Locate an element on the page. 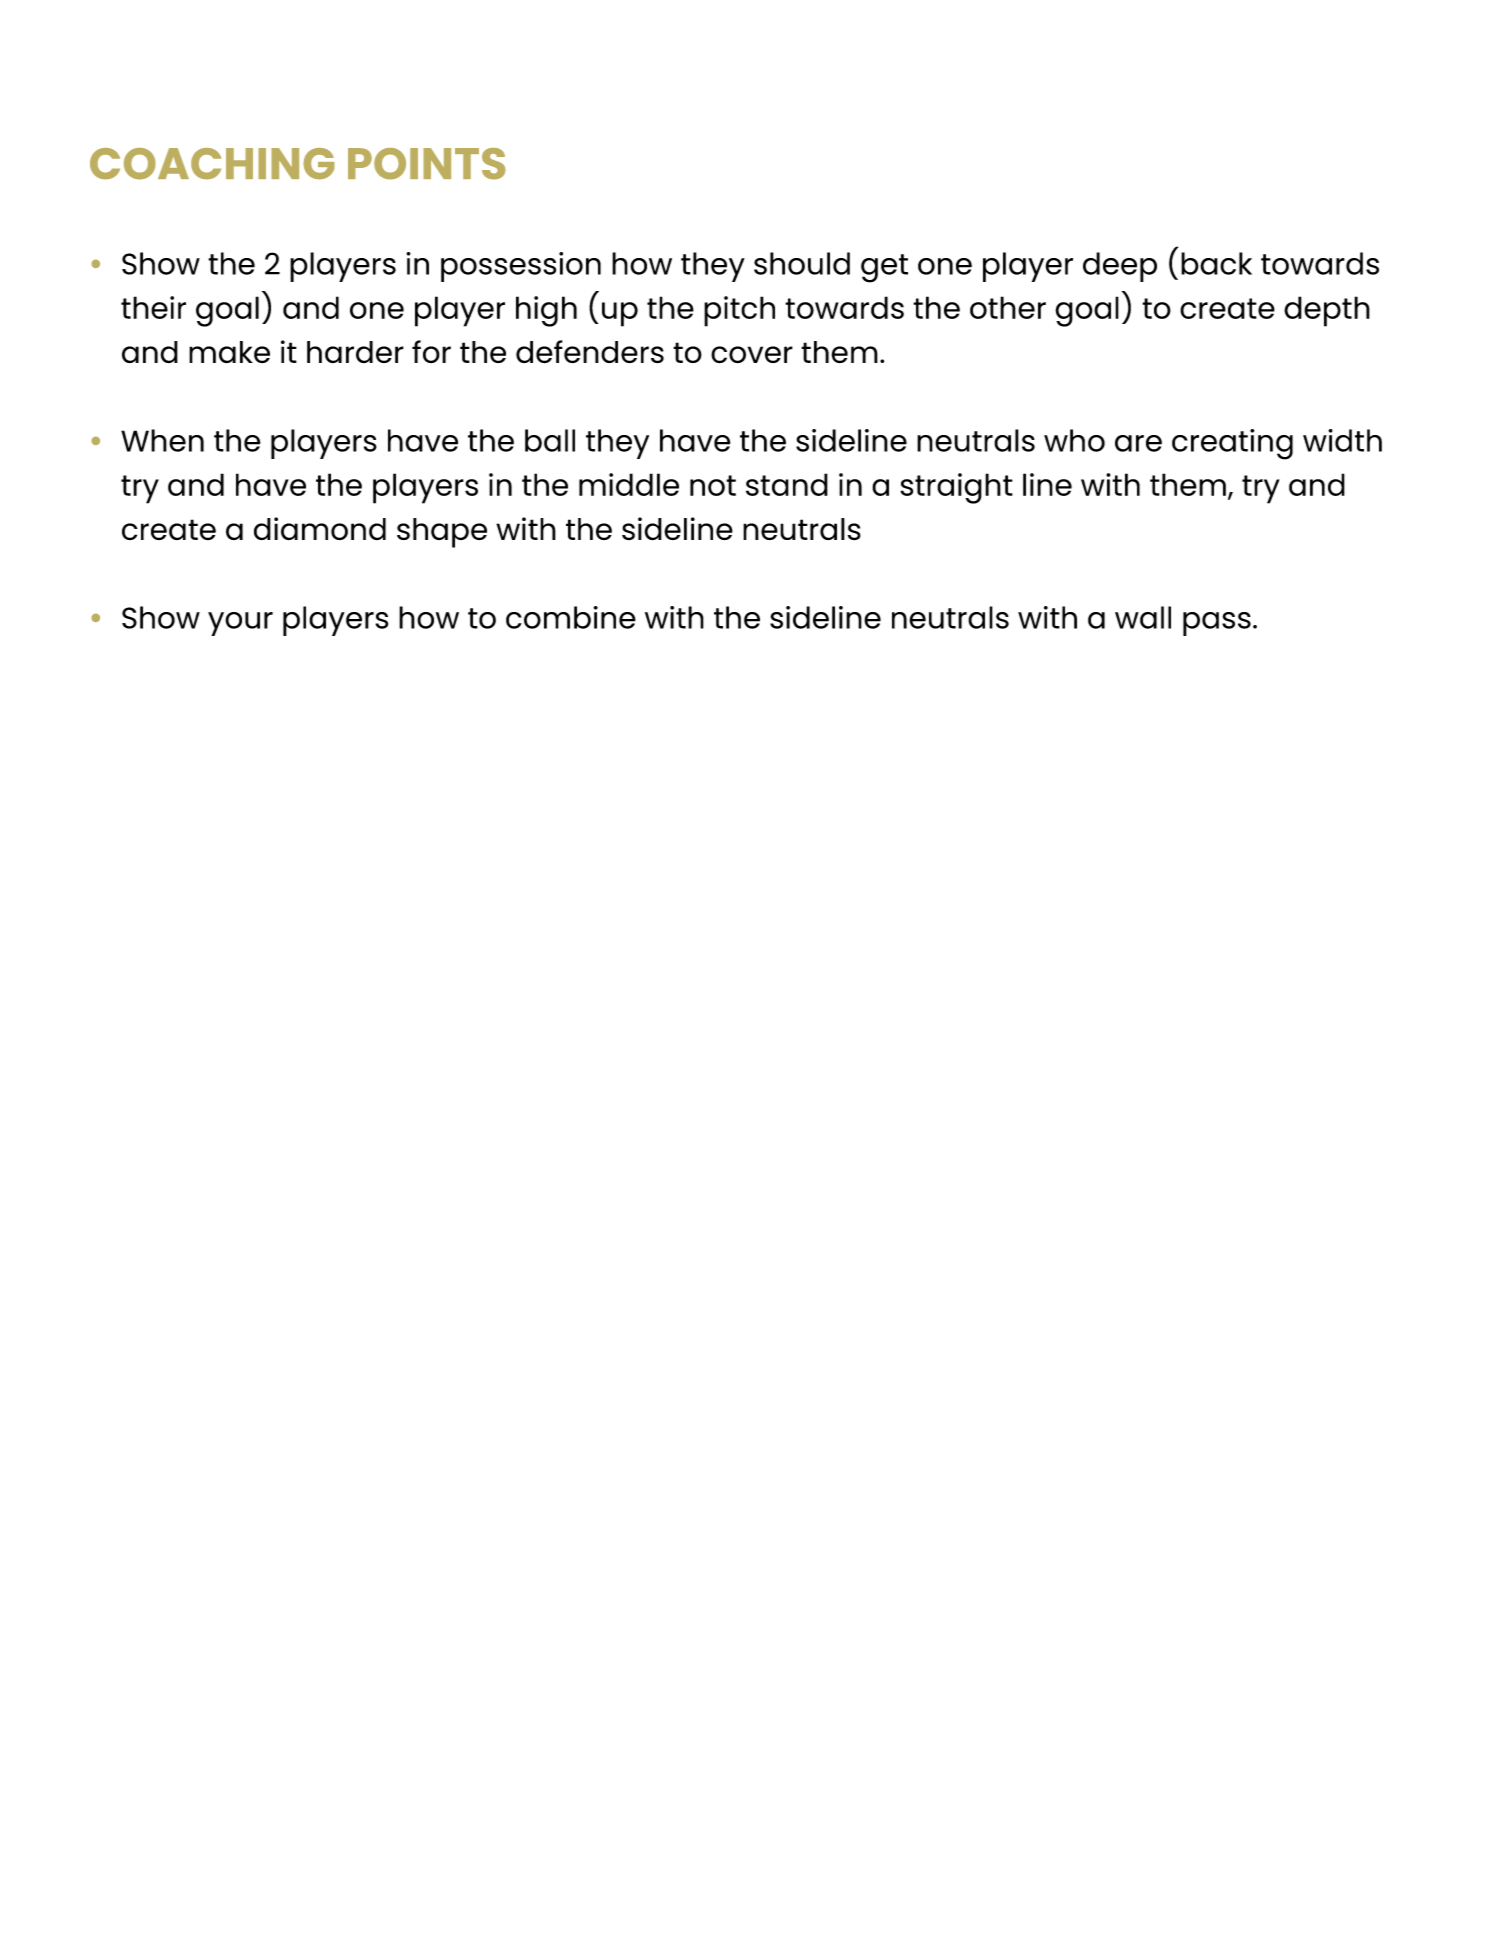 The width and height of the document is (1505, 1947). your is located at coordinates (240, 624).
